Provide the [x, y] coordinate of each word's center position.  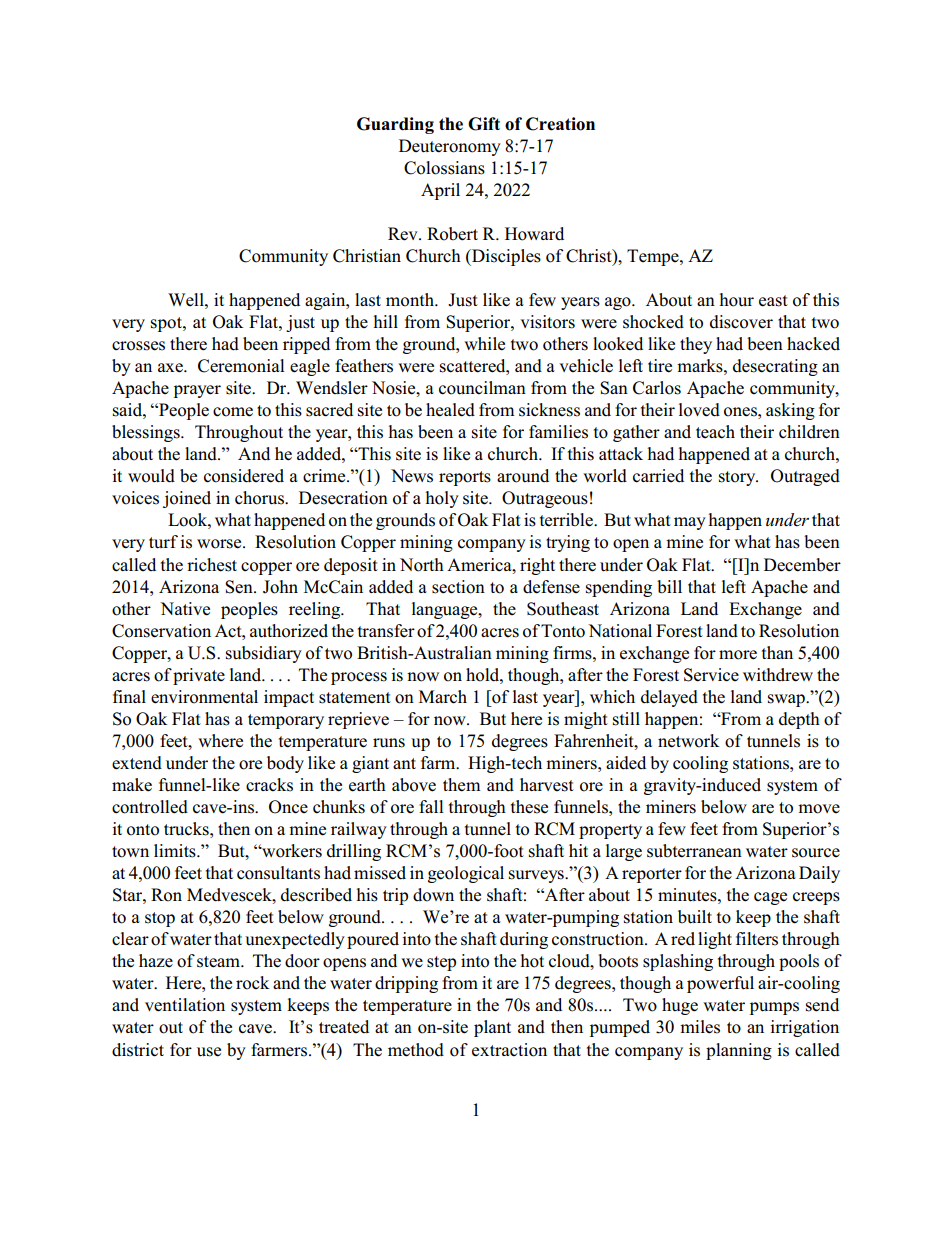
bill [669, 587]
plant [492, 1028]
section [458, 587]
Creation [560, 124]
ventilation [185, 1005]
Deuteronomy [450, 147]
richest [212, 565]
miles [700, 1027]
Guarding [395, 125]
